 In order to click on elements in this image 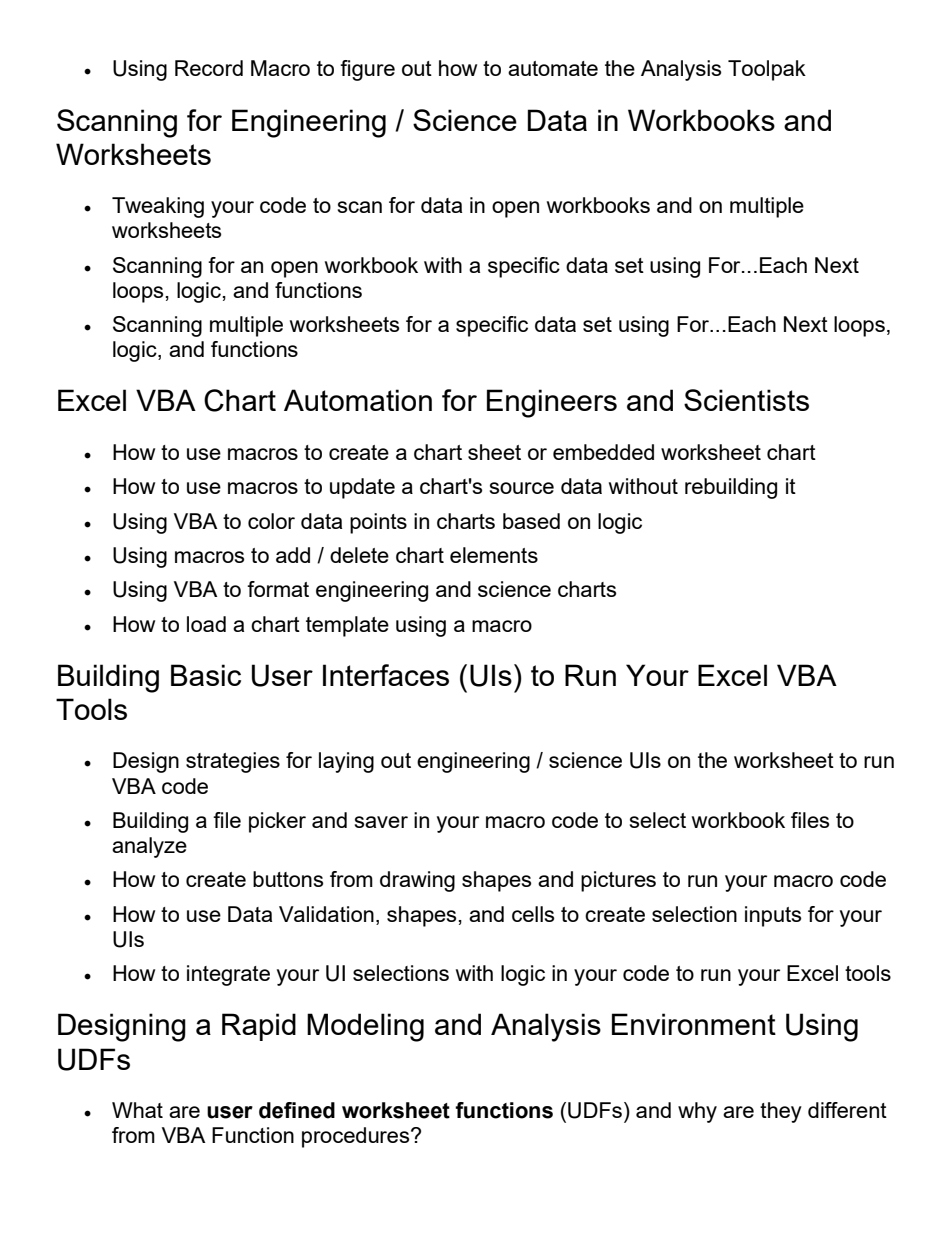, I will do `click(494, 555)`.
